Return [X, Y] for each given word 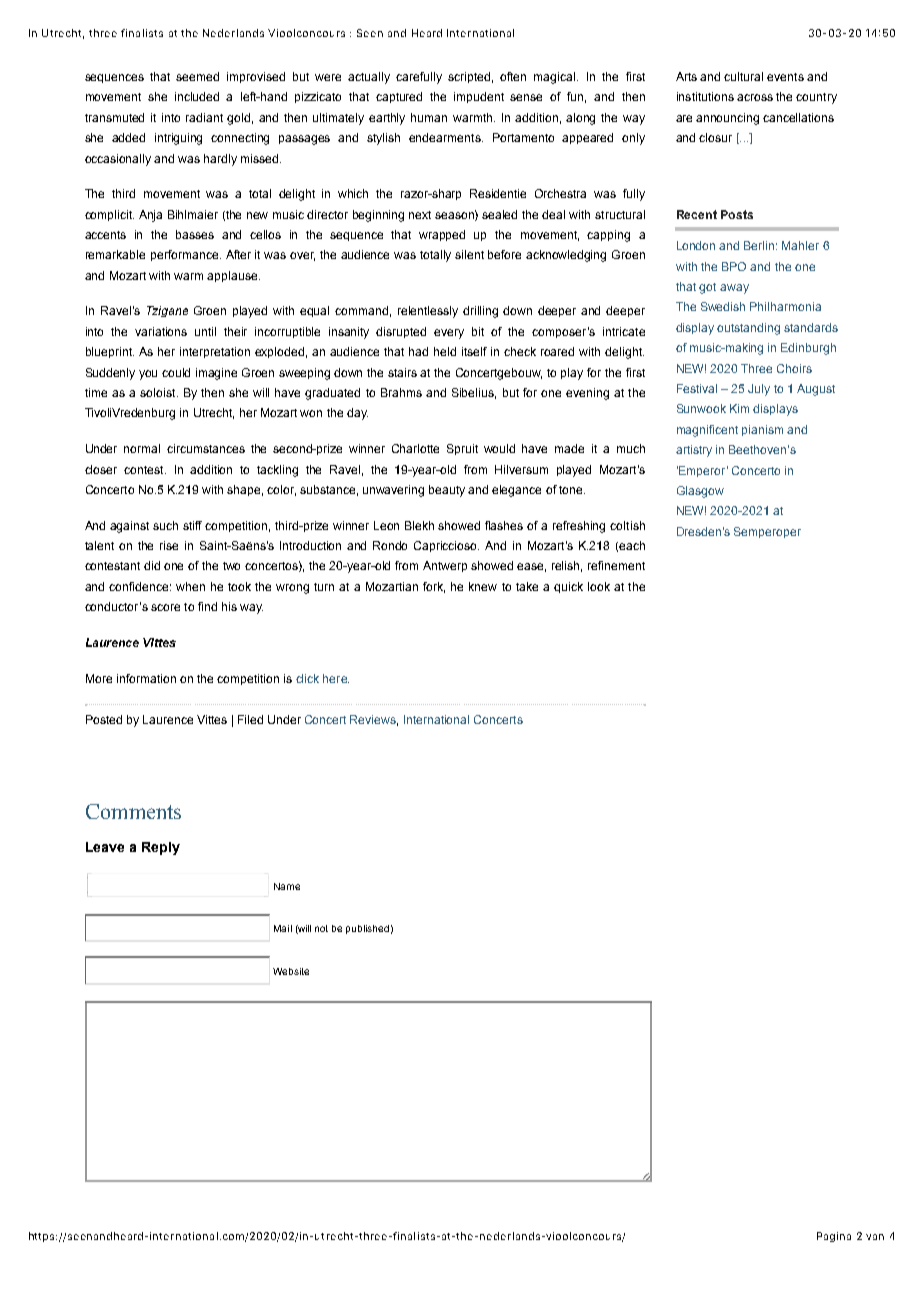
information [146, 678]
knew [483, 586]
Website [291, 971]
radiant [204, 117]
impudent [479, 97]
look [599, 586]
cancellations [798, 117]
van [875, 1237]
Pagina [834, 1237]
